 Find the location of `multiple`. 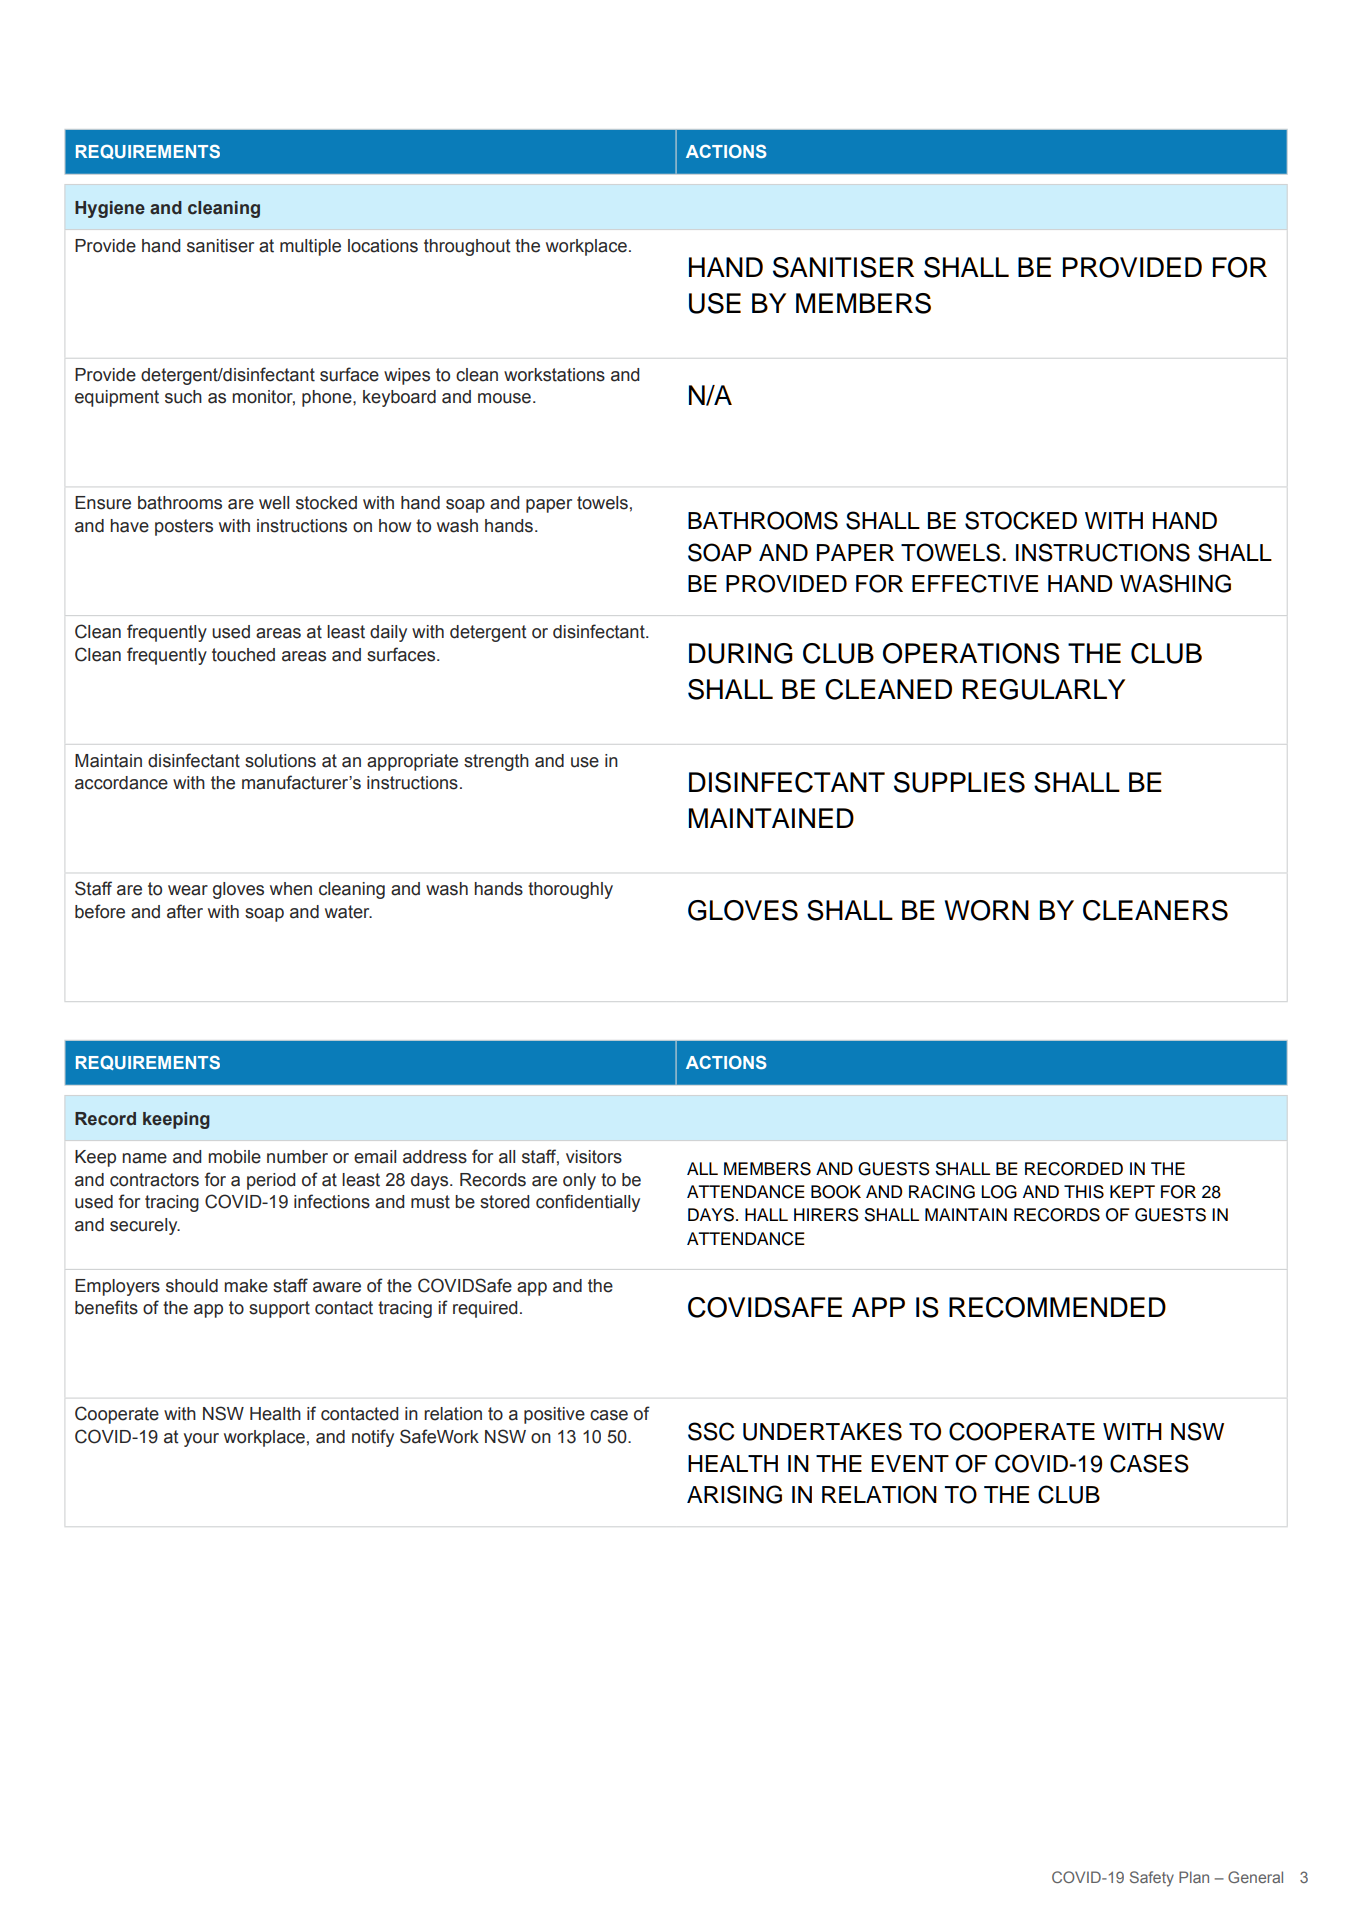

multiple is located at coordinates (310, 247).
